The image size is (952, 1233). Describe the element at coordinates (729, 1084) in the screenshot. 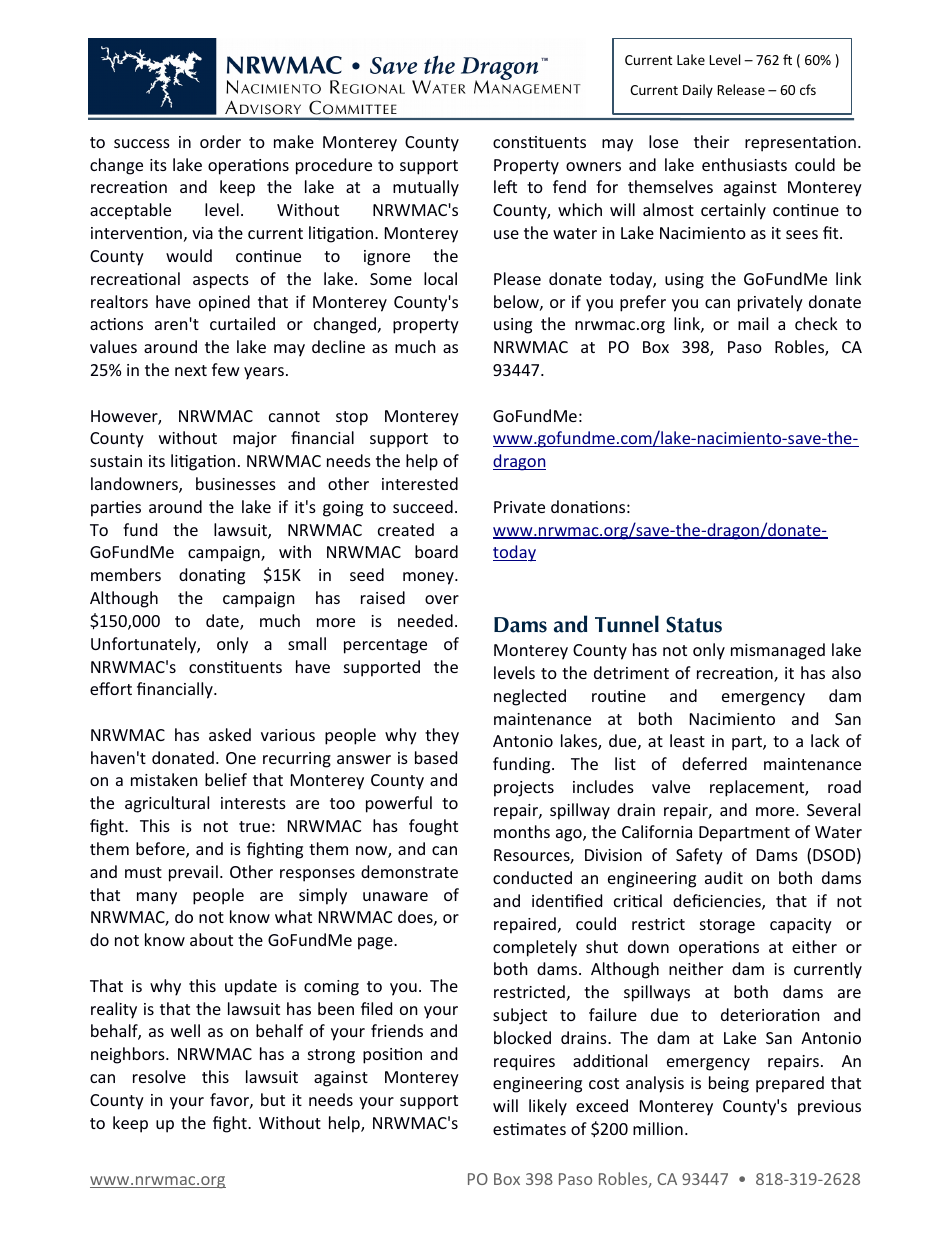

I see `being` at that location.
